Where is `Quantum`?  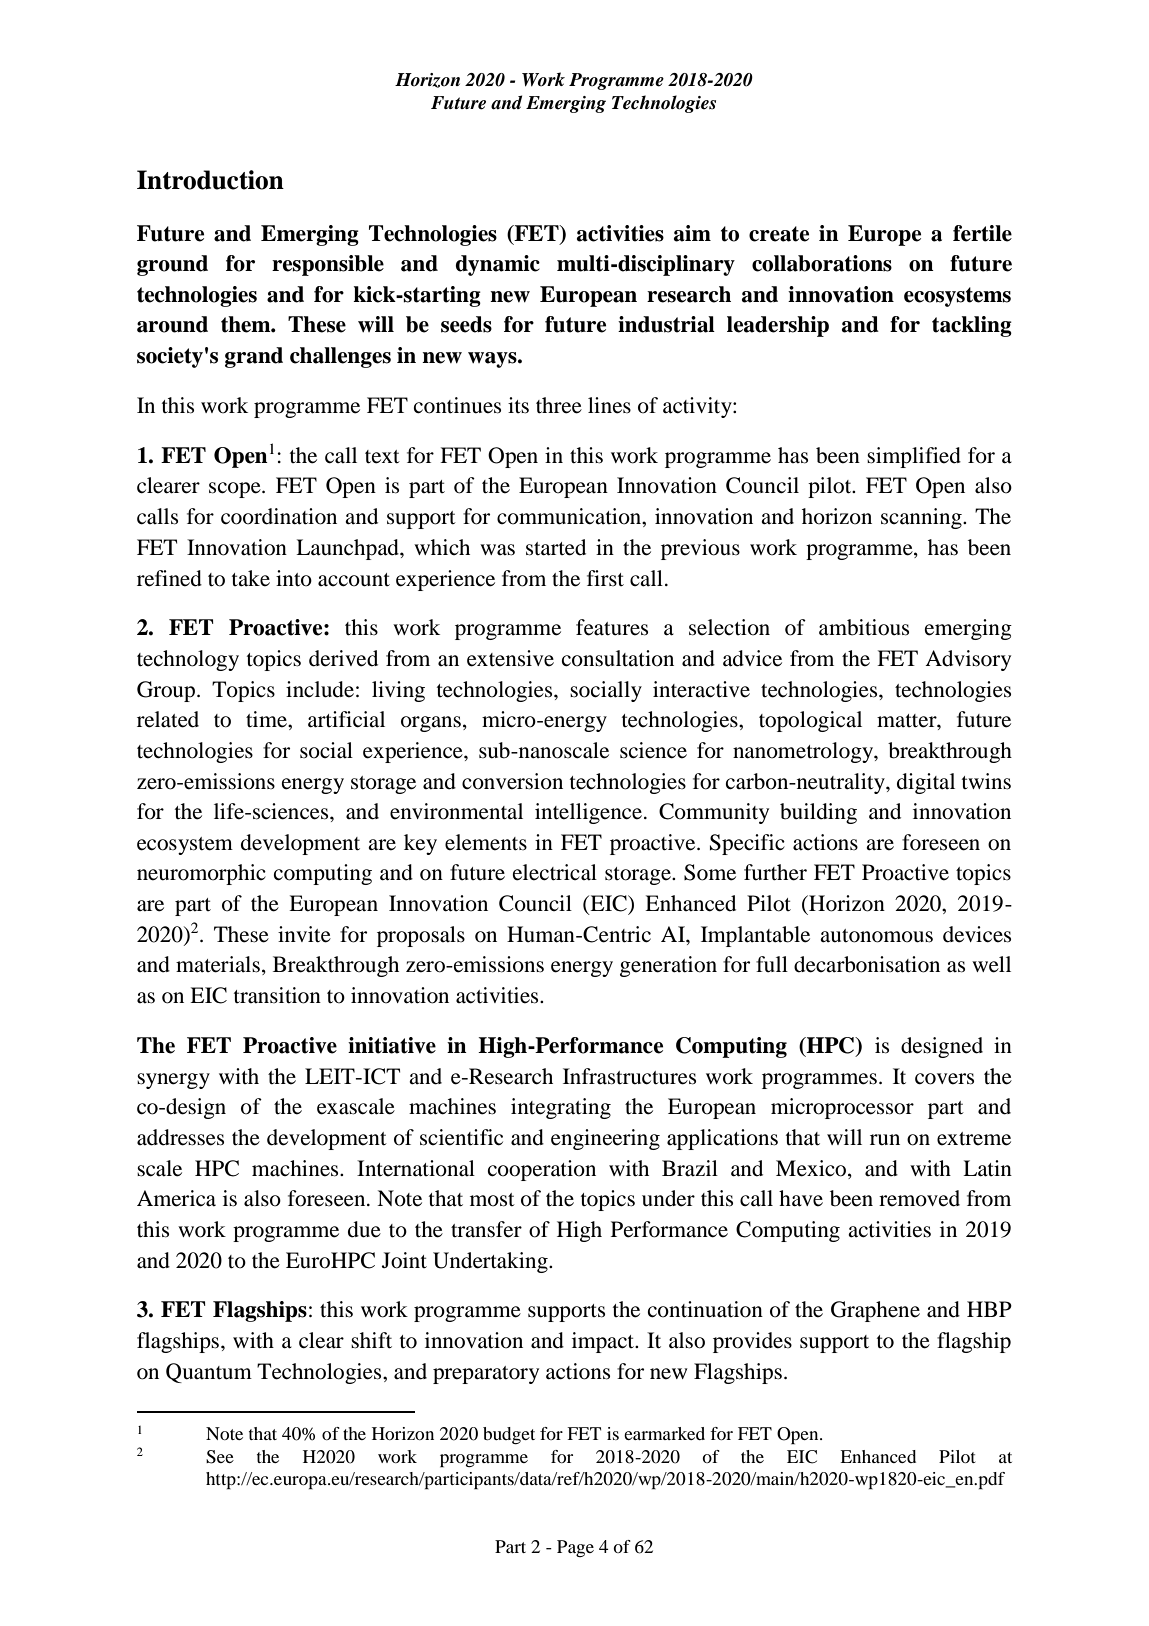 Quantum is located at coordinates (209, 1373).
